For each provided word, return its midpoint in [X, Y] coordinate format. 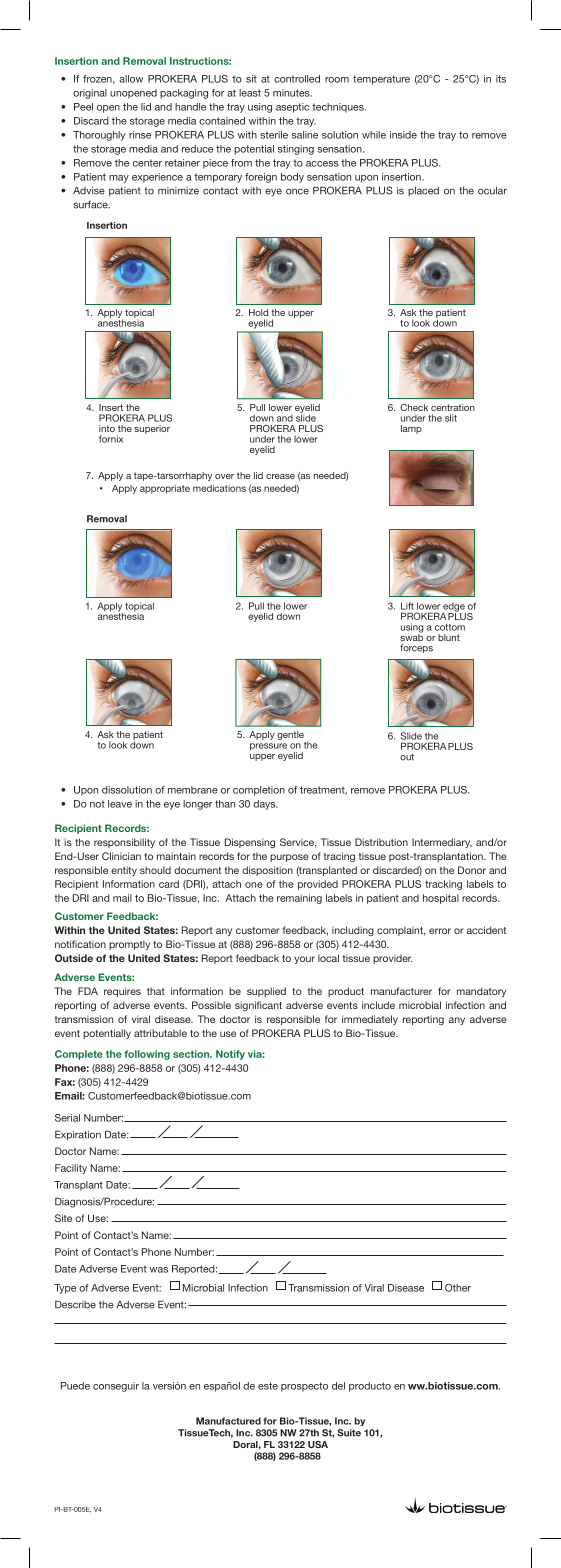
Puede [75, 1386]
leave [120, 804]
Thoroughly [99, 136]
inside [403, 135]
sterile [274, 135]
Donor [472, 870]
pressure [268, 746]
